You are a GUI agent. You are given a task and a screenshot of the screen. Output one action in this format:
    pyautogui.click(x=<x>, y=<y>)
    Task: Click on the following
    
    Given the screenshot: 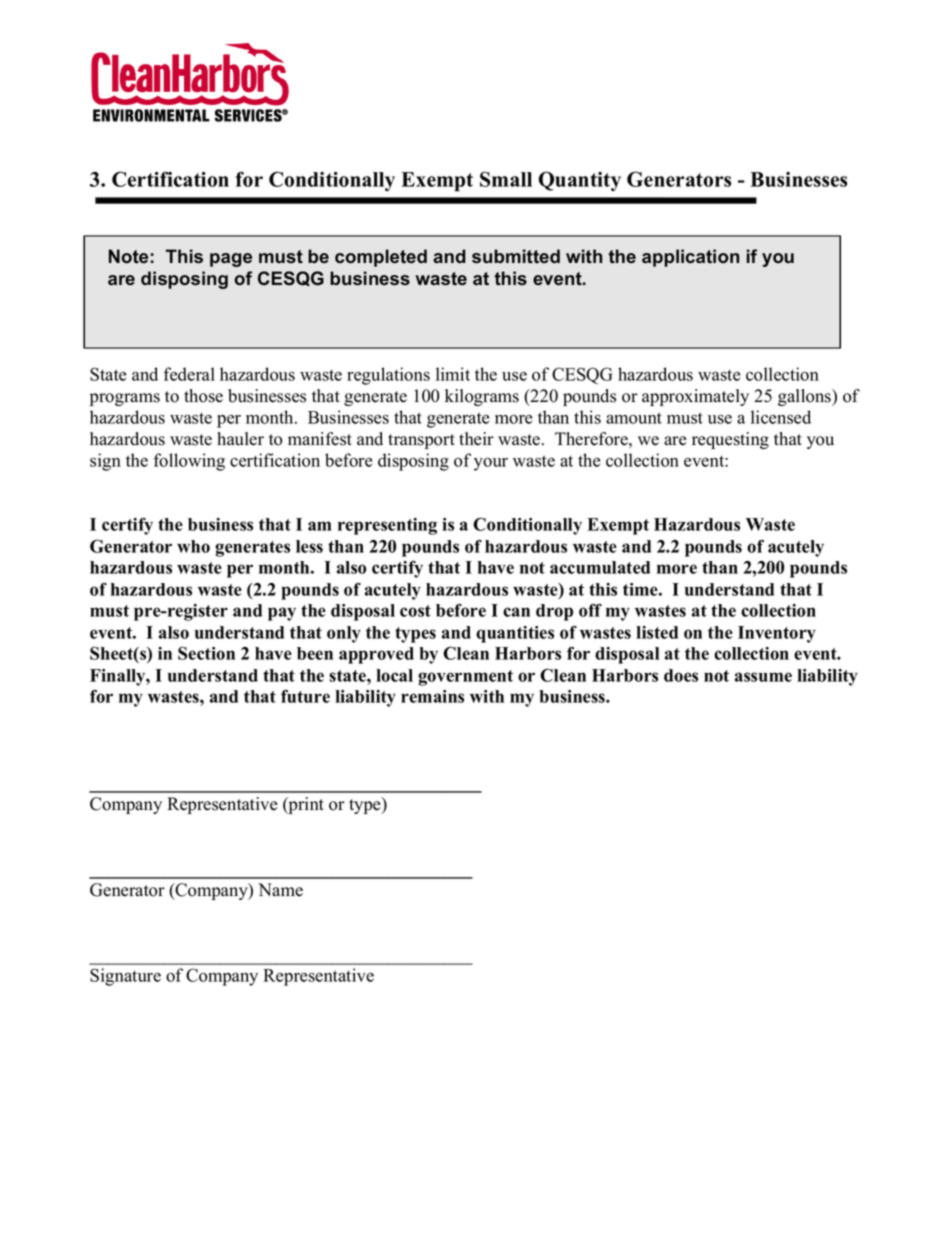 What is the action you would take?
    pyautogui.click(x=189, y=462)
